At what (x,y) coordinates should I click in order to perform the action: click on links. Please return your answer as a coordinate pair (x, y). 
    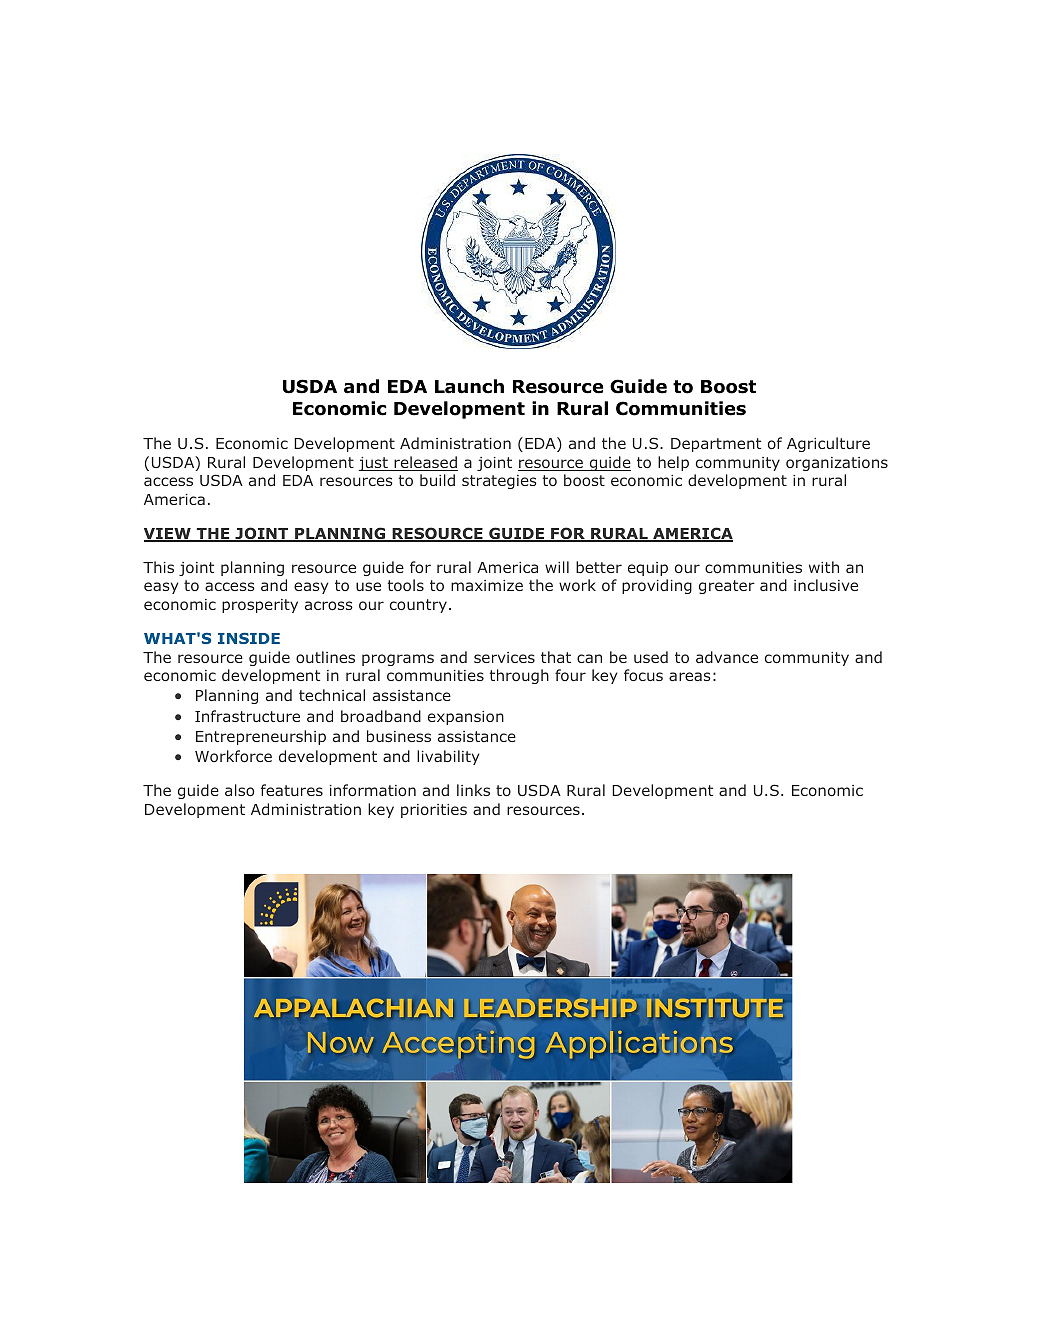
    Looking at the image, I should click on (473, 790).
